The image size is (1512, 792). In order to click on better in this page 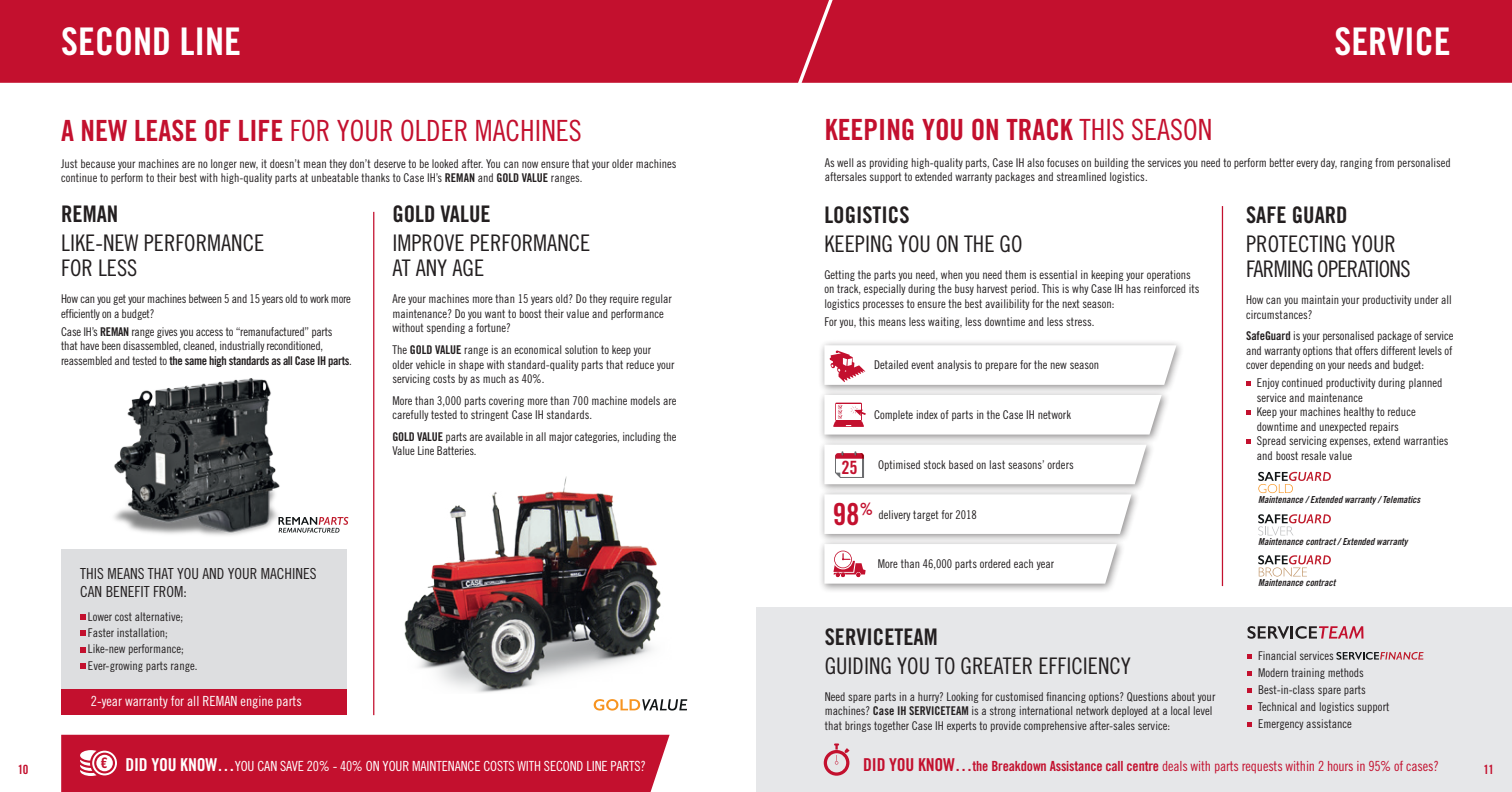, I will do `click(1281, 162)`.
